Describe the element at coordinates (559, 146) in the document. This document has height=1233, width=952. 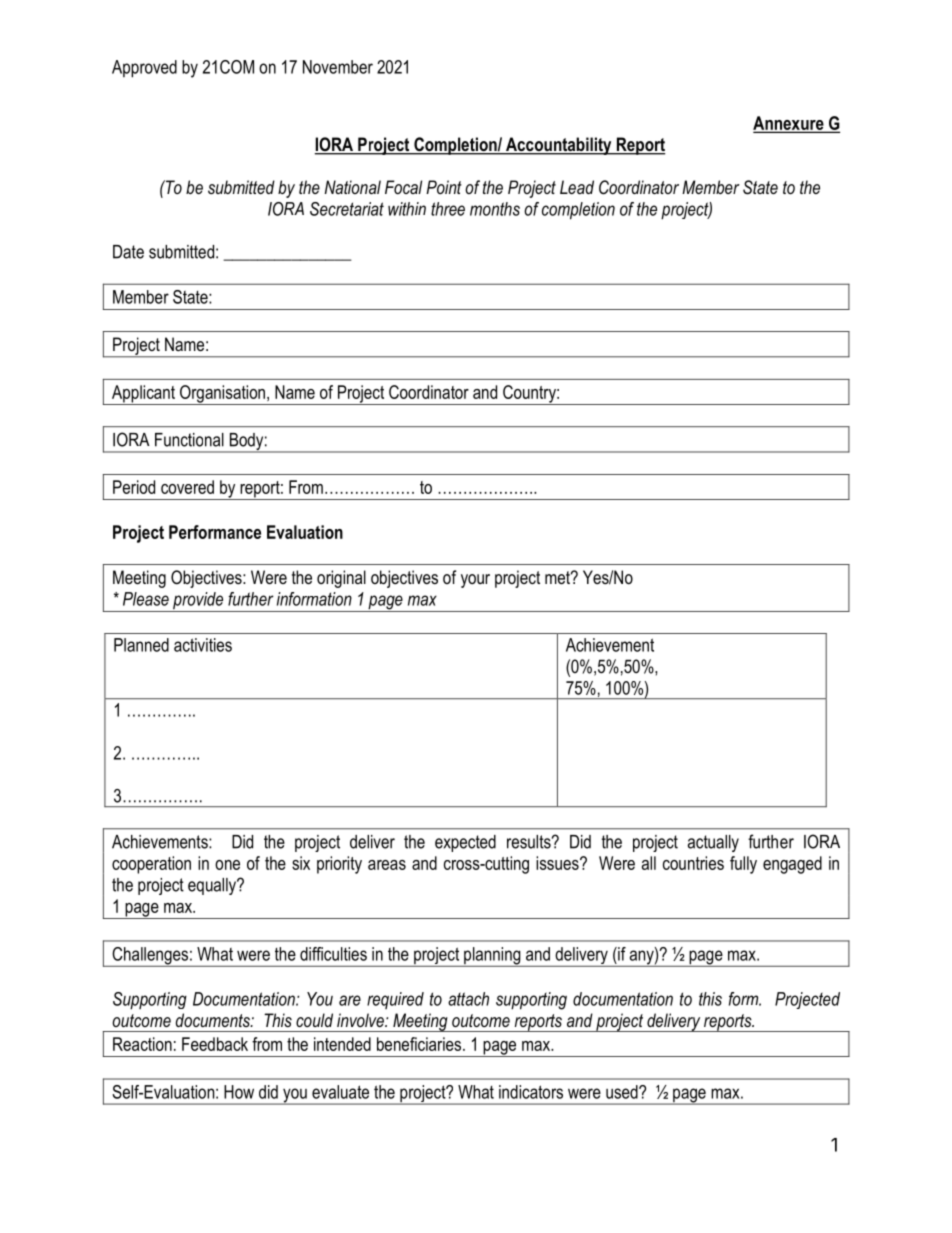
I see `Accountability` at that location.
